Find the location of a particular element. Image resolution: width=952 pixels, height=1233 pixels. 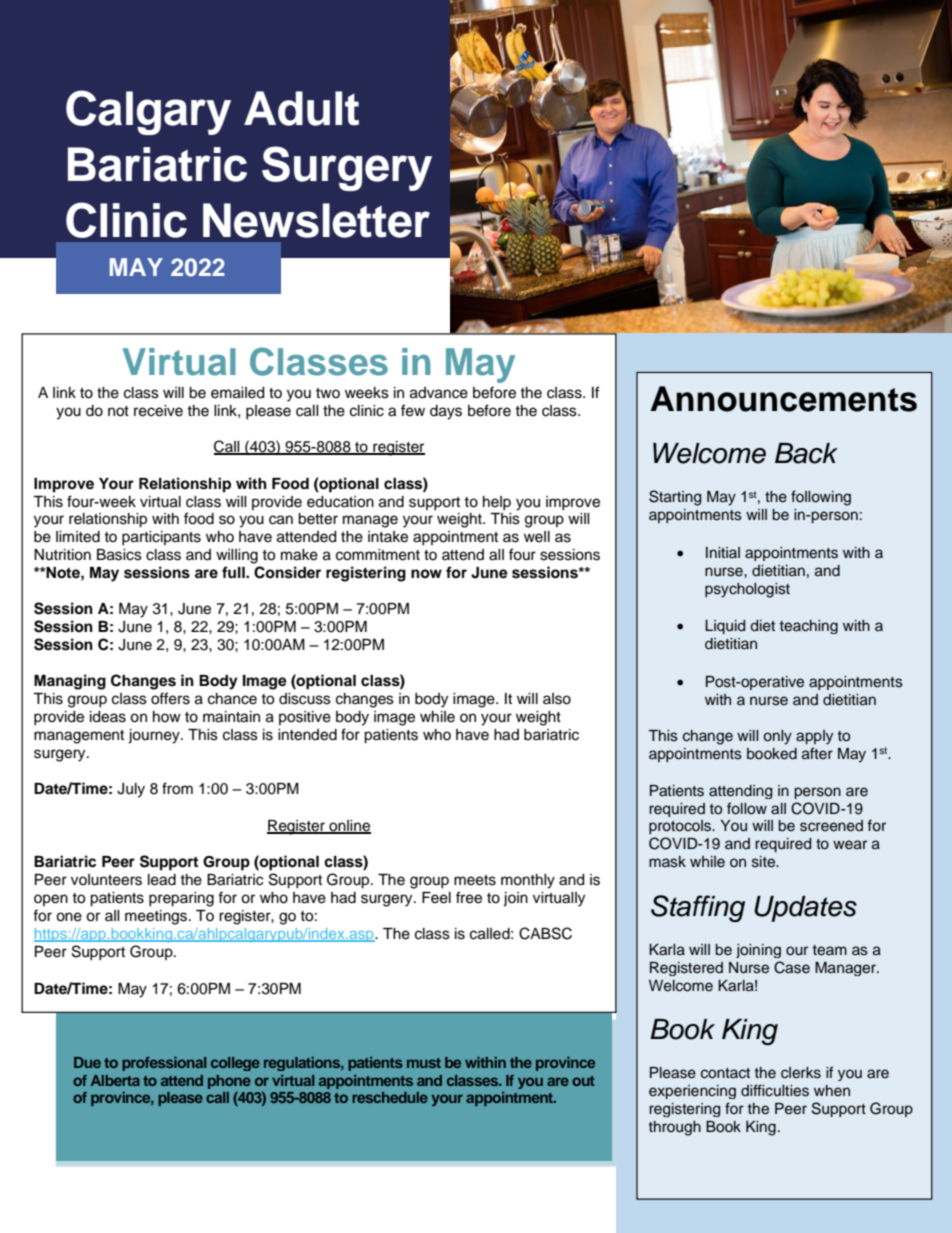

site is located at coordinates (764, 862).
